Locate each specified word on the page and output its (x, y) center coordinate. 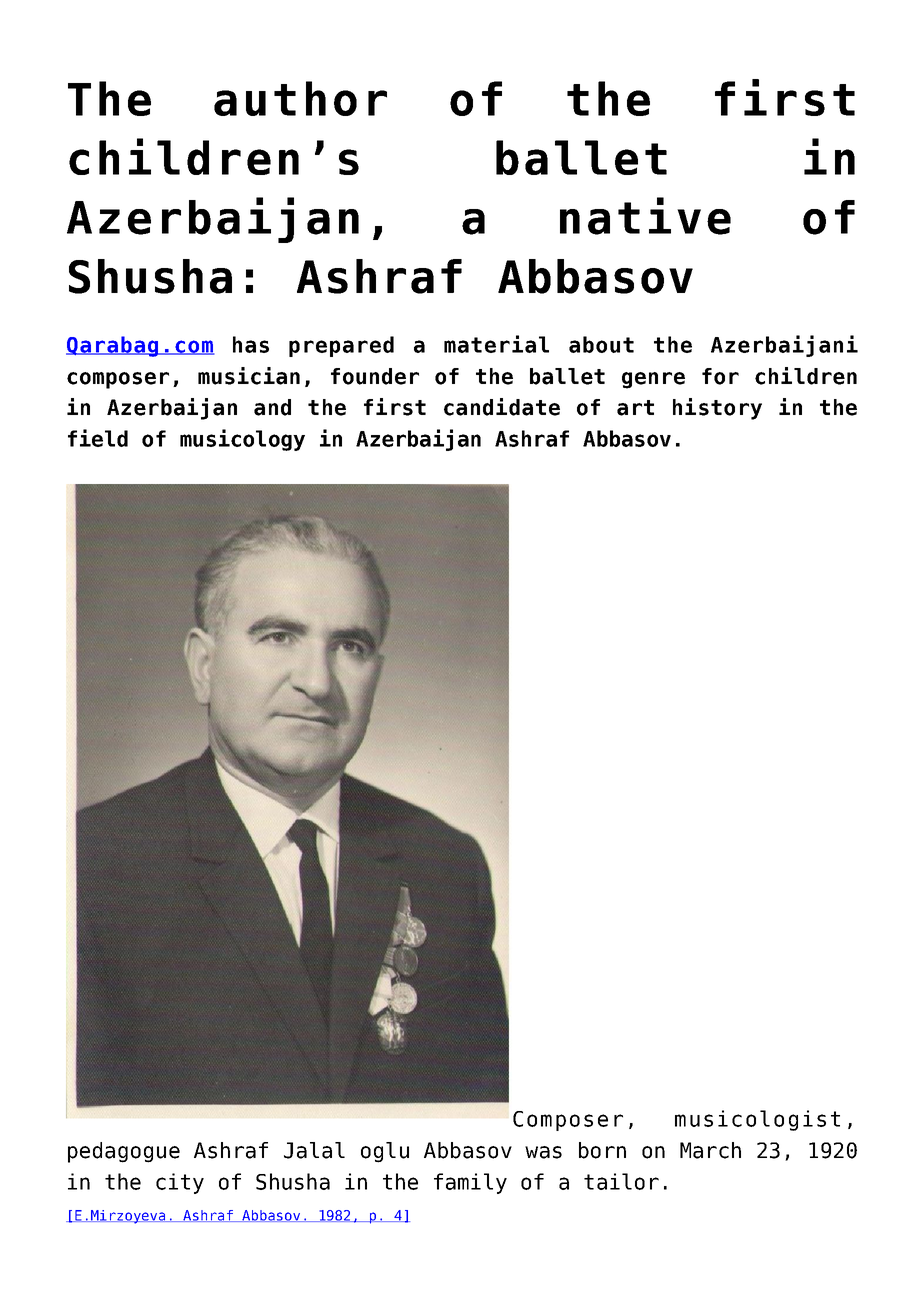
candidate (502, 407)
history (717, 409)
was (543, 1152)
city (180, 1183)
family (470, 1183)
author (300, 98)
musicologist (757, 1120)
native (645, 216)
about (601, 344)
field (98, 438)
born (602, 1150)
